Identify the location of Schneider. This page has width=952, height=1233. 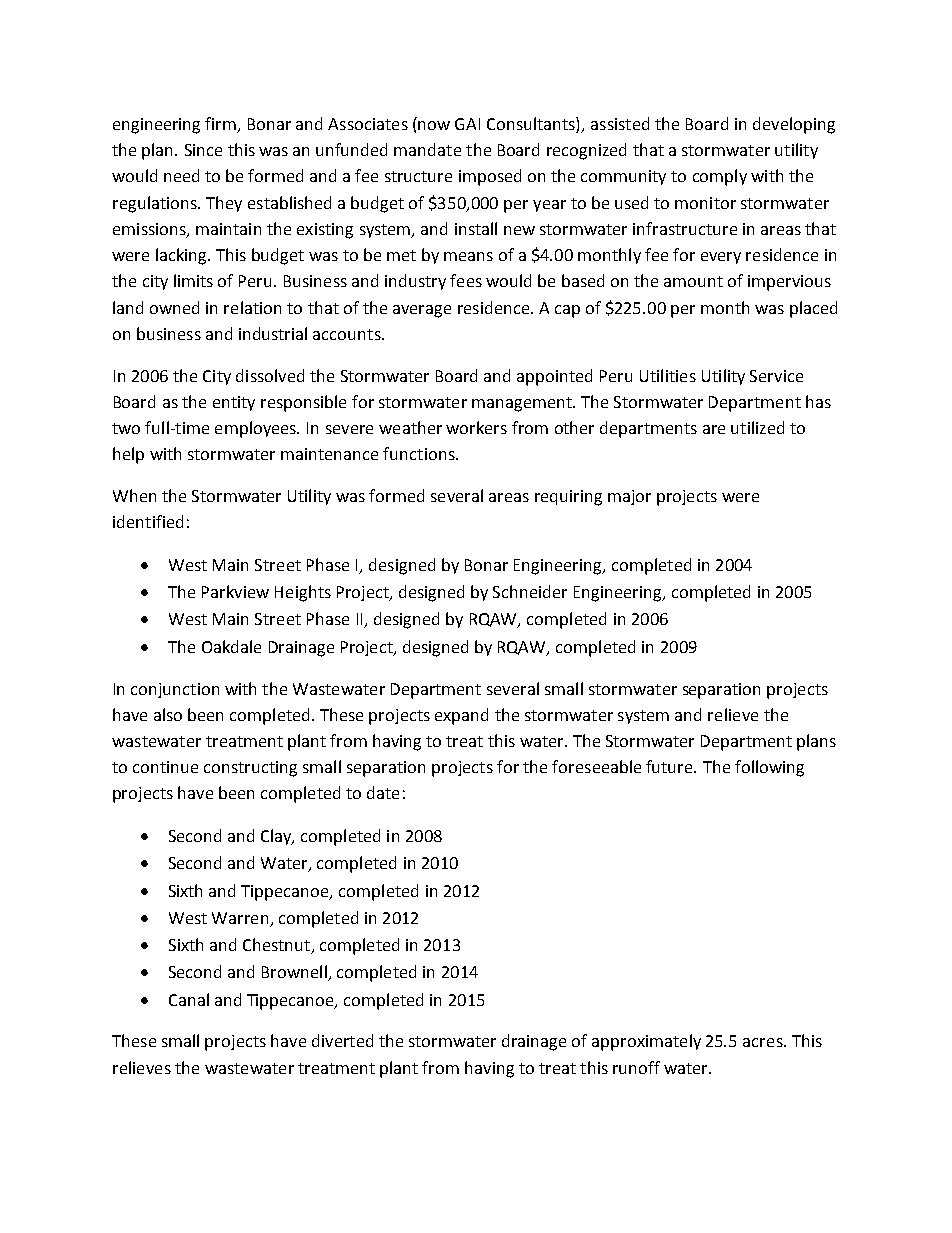
(530, 591).
